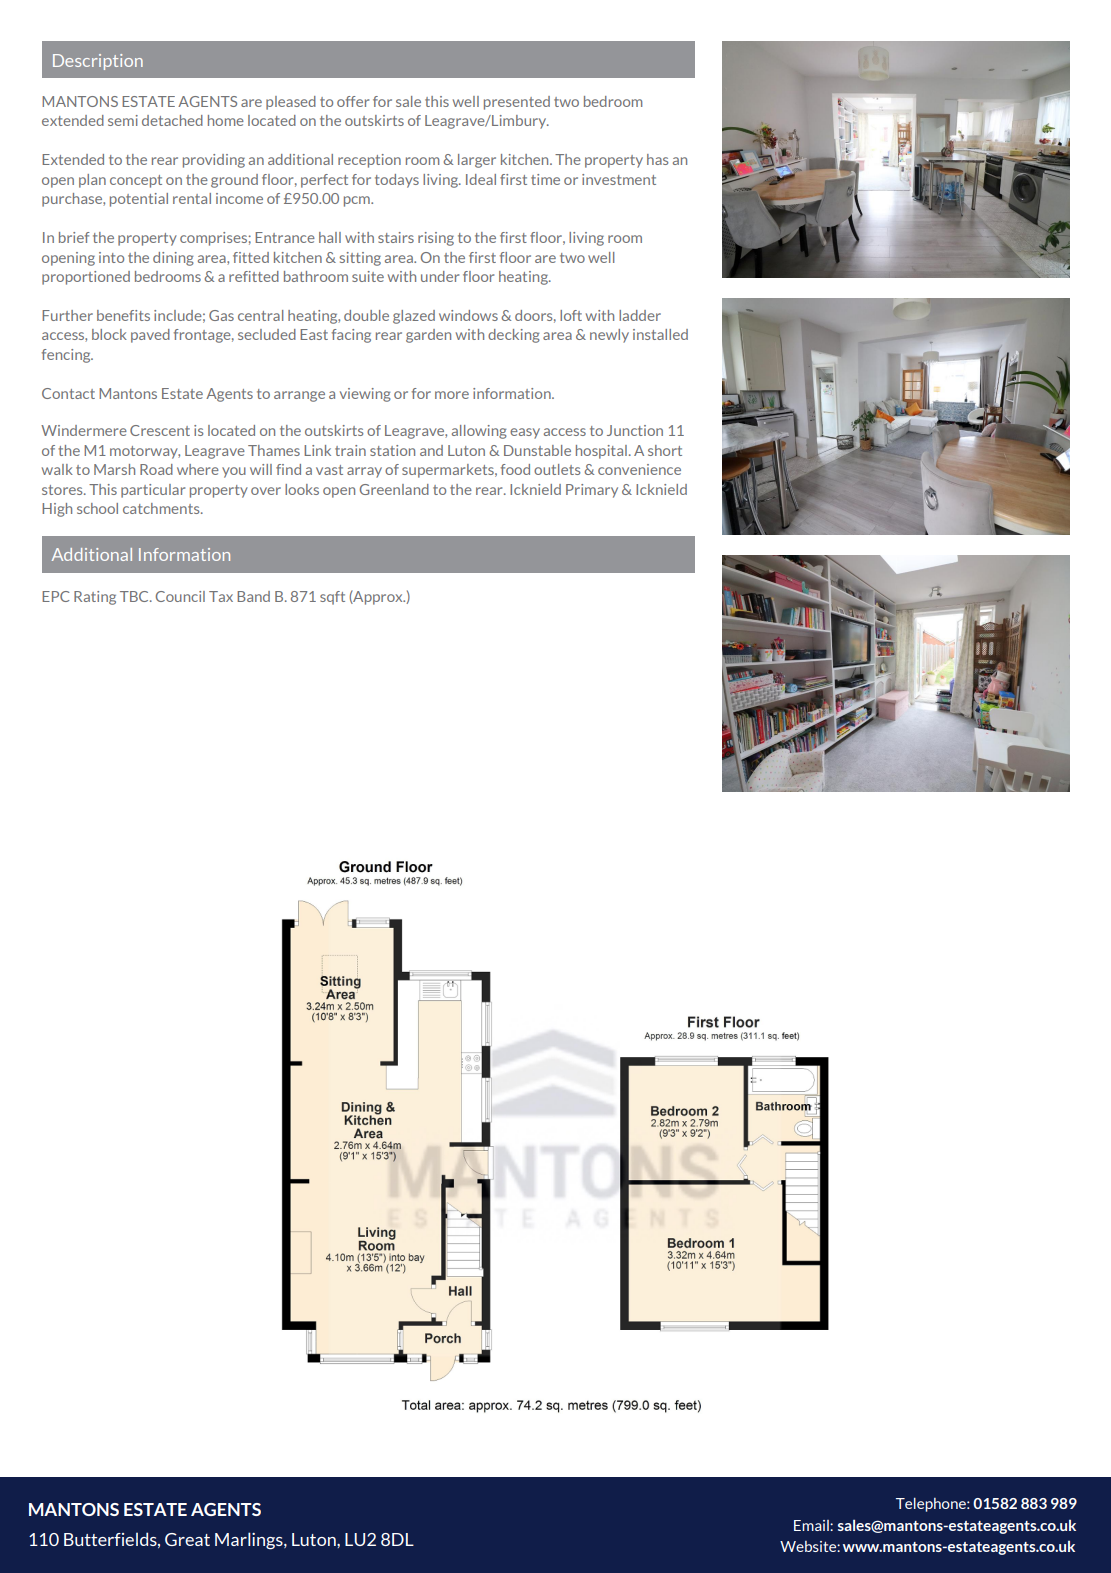  I want to click on Road, so click(156, 469).
